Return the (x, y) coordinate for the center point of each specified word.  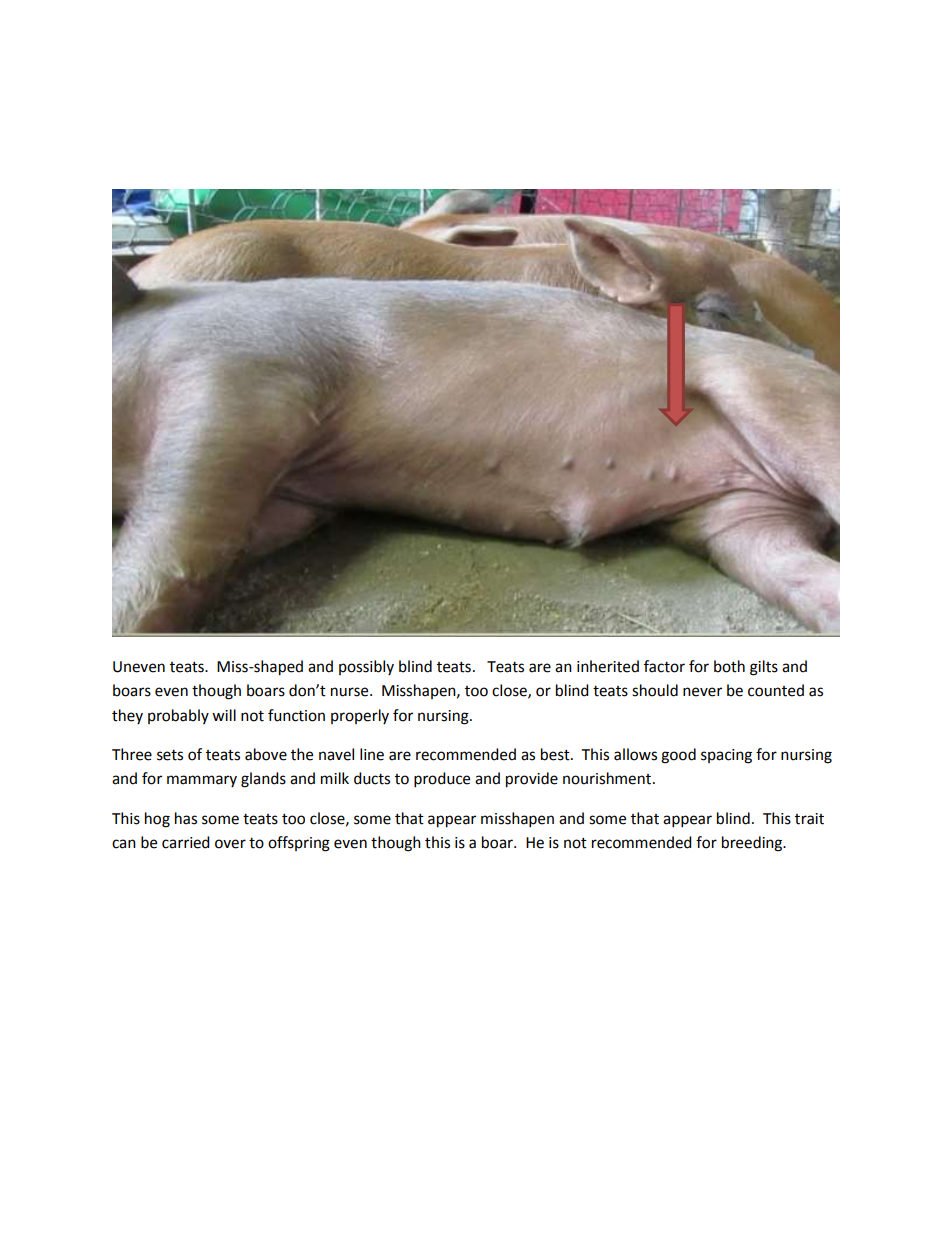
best (556, 754)
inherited (608, 666)
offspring (299, 844)
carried (186, 842)
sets (170, 755)
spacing (726, 756)
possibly (366, 667)
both (729, 666)
